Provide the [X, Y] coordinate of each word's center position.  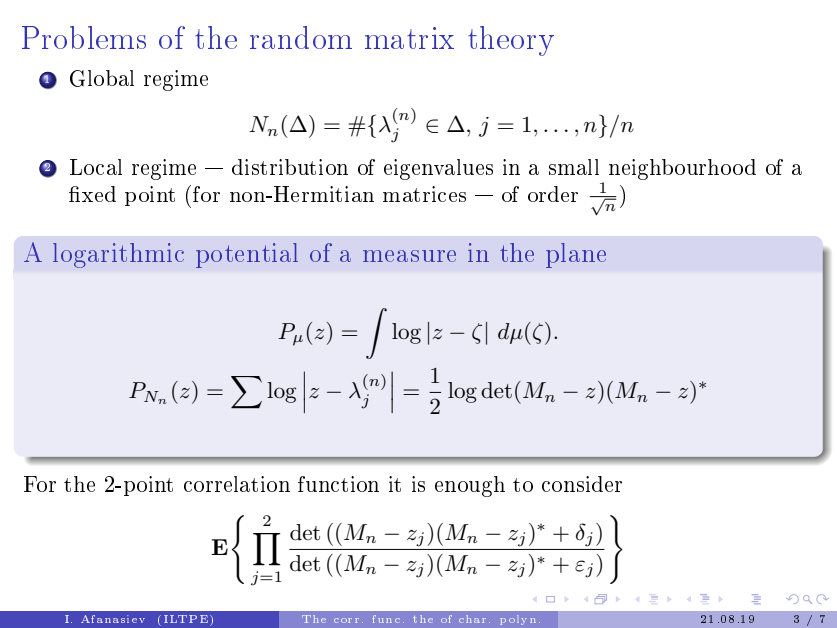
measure [409, 256]
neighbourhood [682, 169]
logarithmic [118, 255]
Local [96, 167]
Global [102, 78]
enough [470, 486]
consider [582, 484]
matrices [424, 194]
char [472, 619]
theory [511, 41]
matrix [409, 38]
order [553, 194]
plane [576, 255]
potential [247, 255]
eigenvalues [438, 169]
